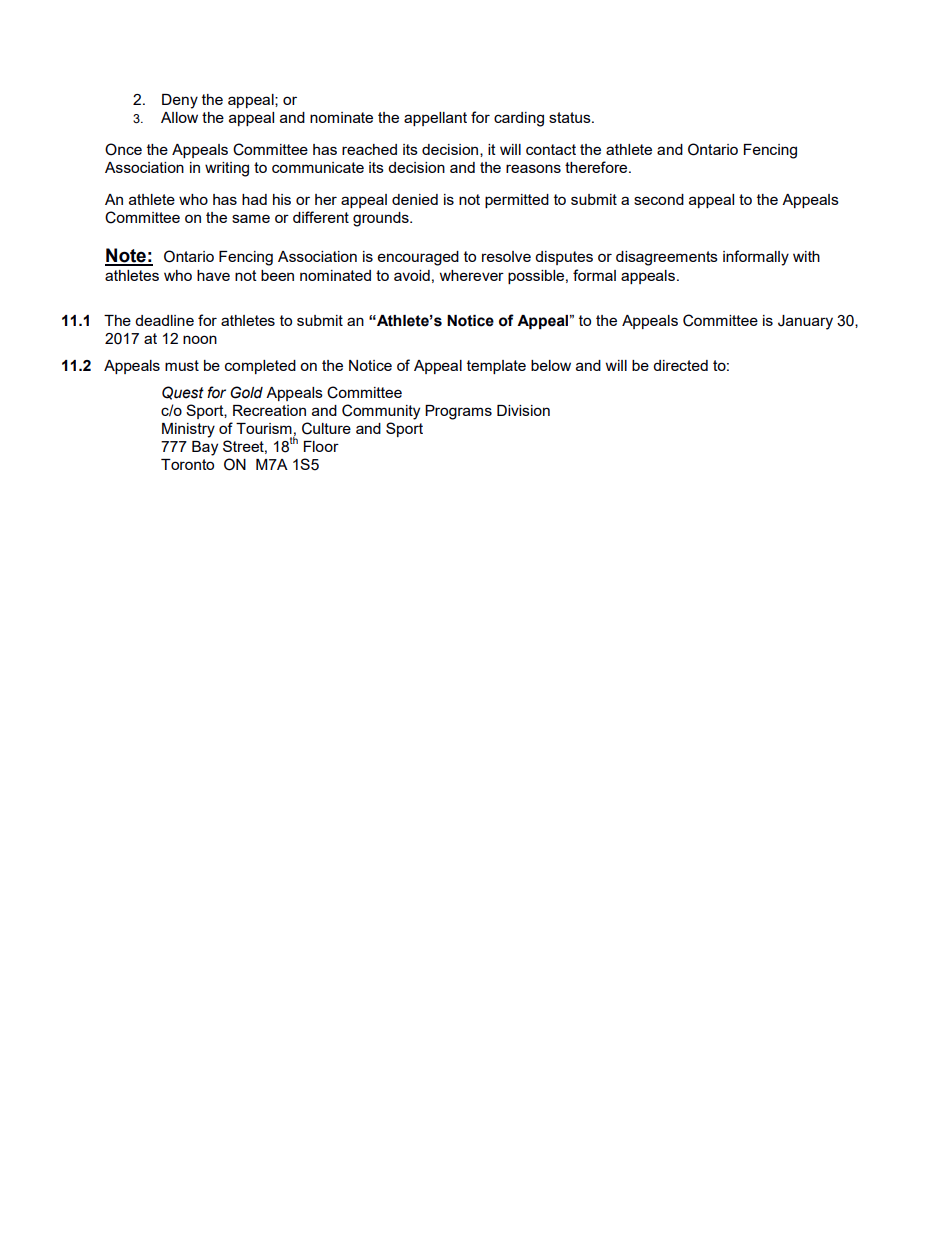  Describe the element at coordinates (205, 448) in the image. I see `Bay` at that location.
